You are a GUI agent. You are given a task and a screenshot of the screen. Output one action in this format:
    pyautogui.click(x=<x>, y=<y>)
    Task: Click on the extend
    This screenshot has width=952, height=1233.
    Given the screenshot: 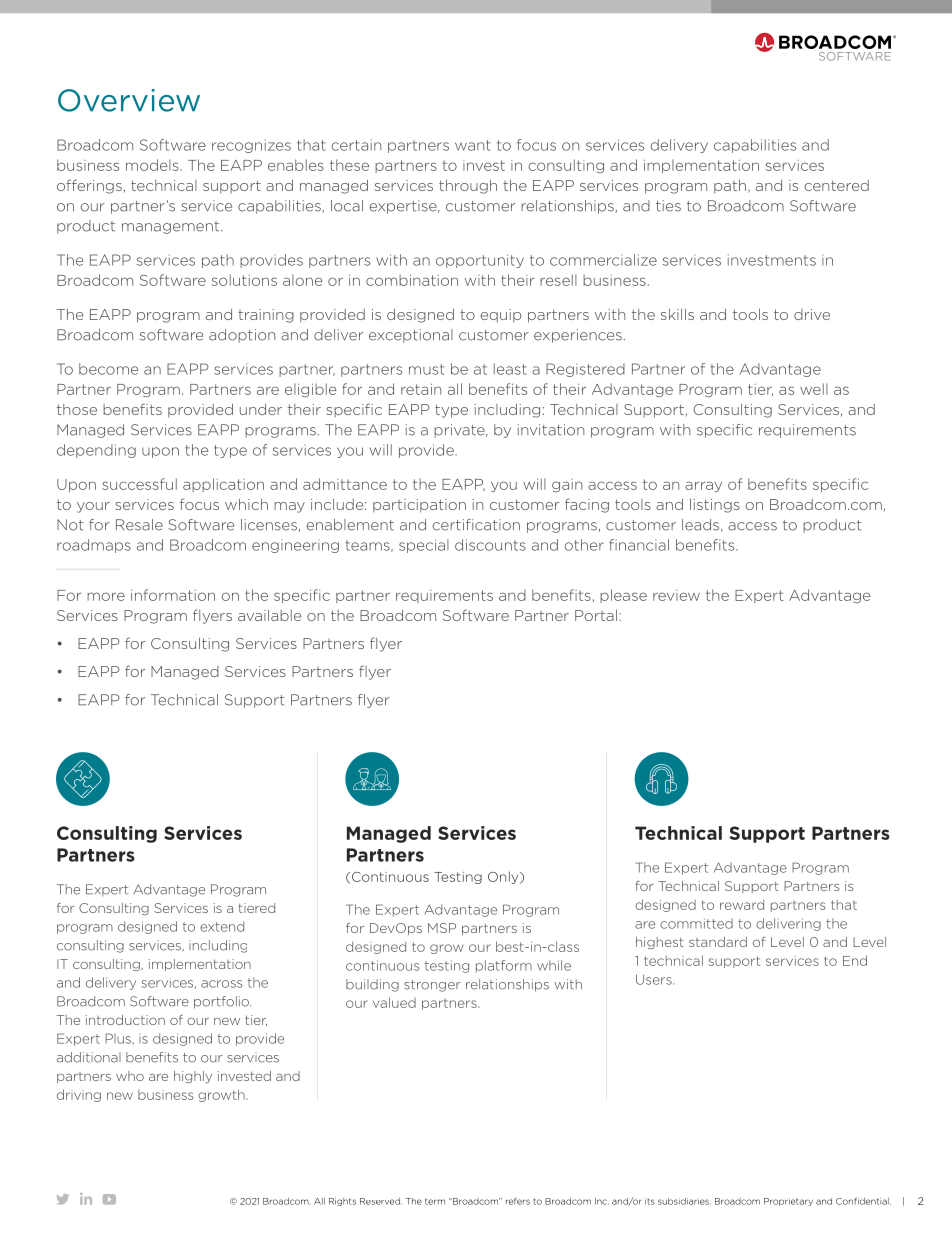 What is the action you would take?
    pyautogui.click(x=222, y=926)
